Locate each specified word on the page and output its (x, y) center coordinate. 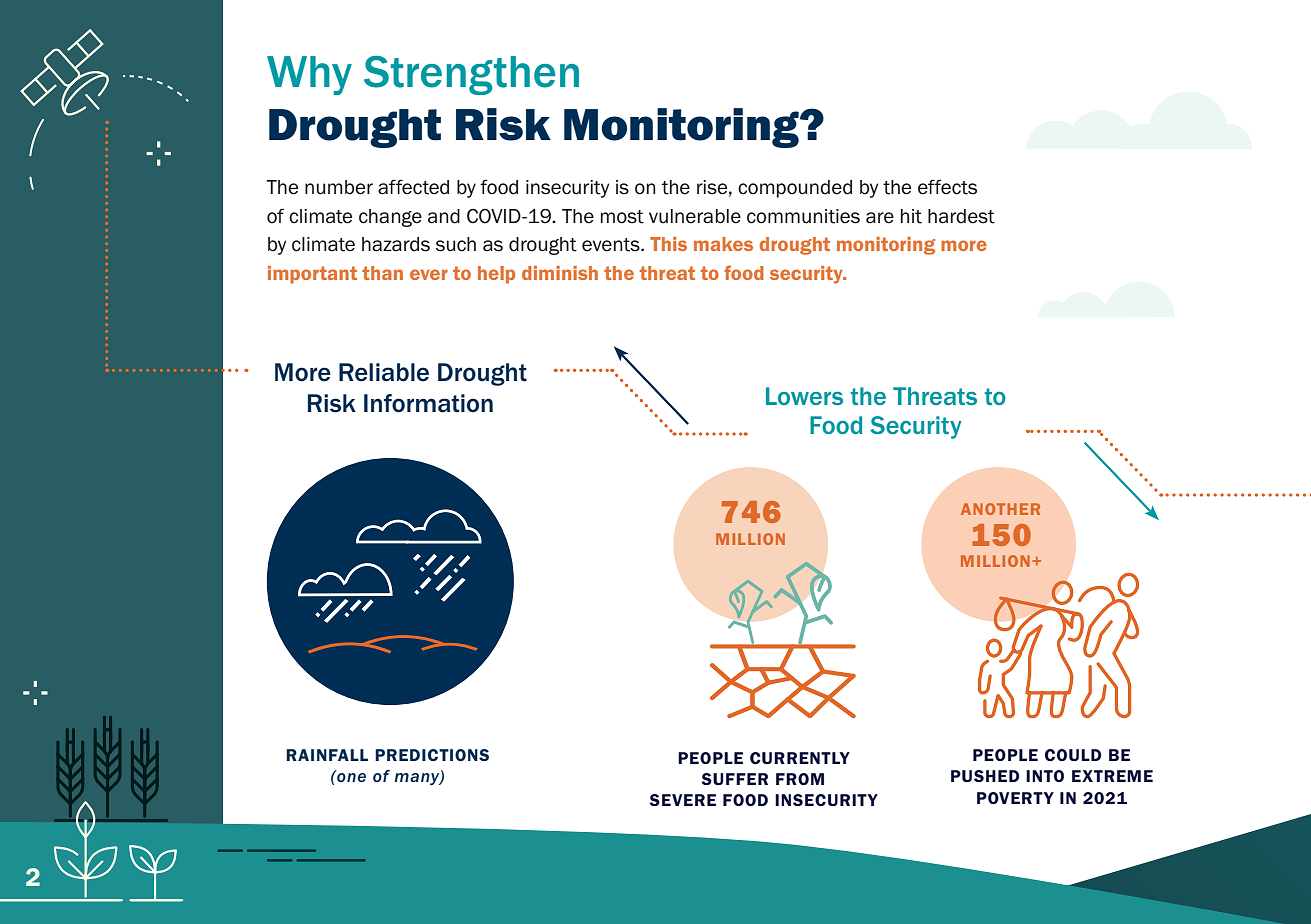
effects (947, 187)
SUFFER (734, 779)
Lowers (804, 396)
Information (428, 403)
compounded (795, 189)
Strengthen (471, 75)
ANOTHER (1000, 509)
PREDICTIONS (432, 755)
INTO (1045, 776)
